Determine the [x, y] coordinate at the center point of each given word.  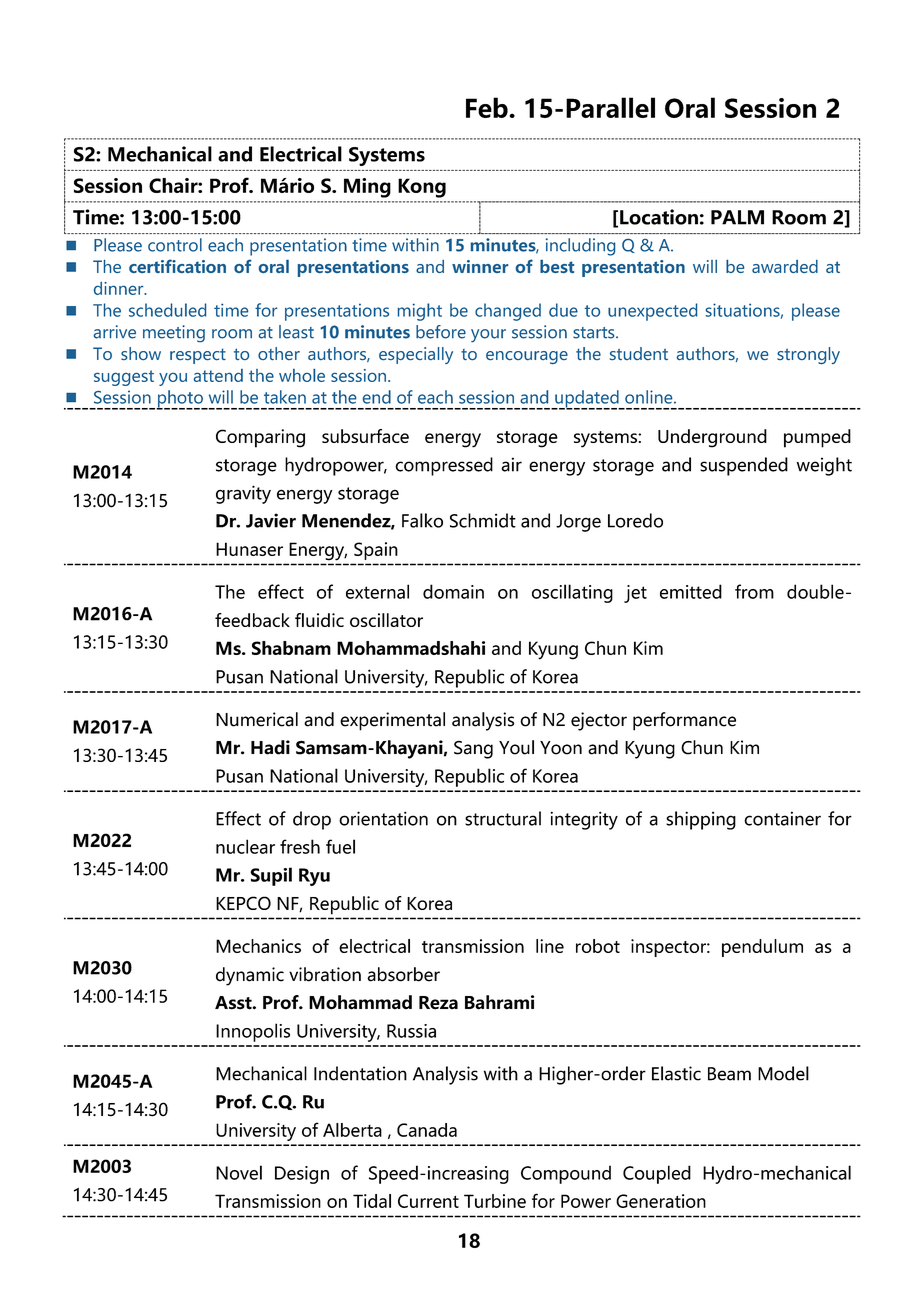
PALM [737, 217]
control [175, 245]
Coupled [657, 1174]
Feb [488, 107]
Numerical [257, 719]
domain [453, 591]
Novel [239, 1172]
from [754, 591]
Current [428, 1201]
